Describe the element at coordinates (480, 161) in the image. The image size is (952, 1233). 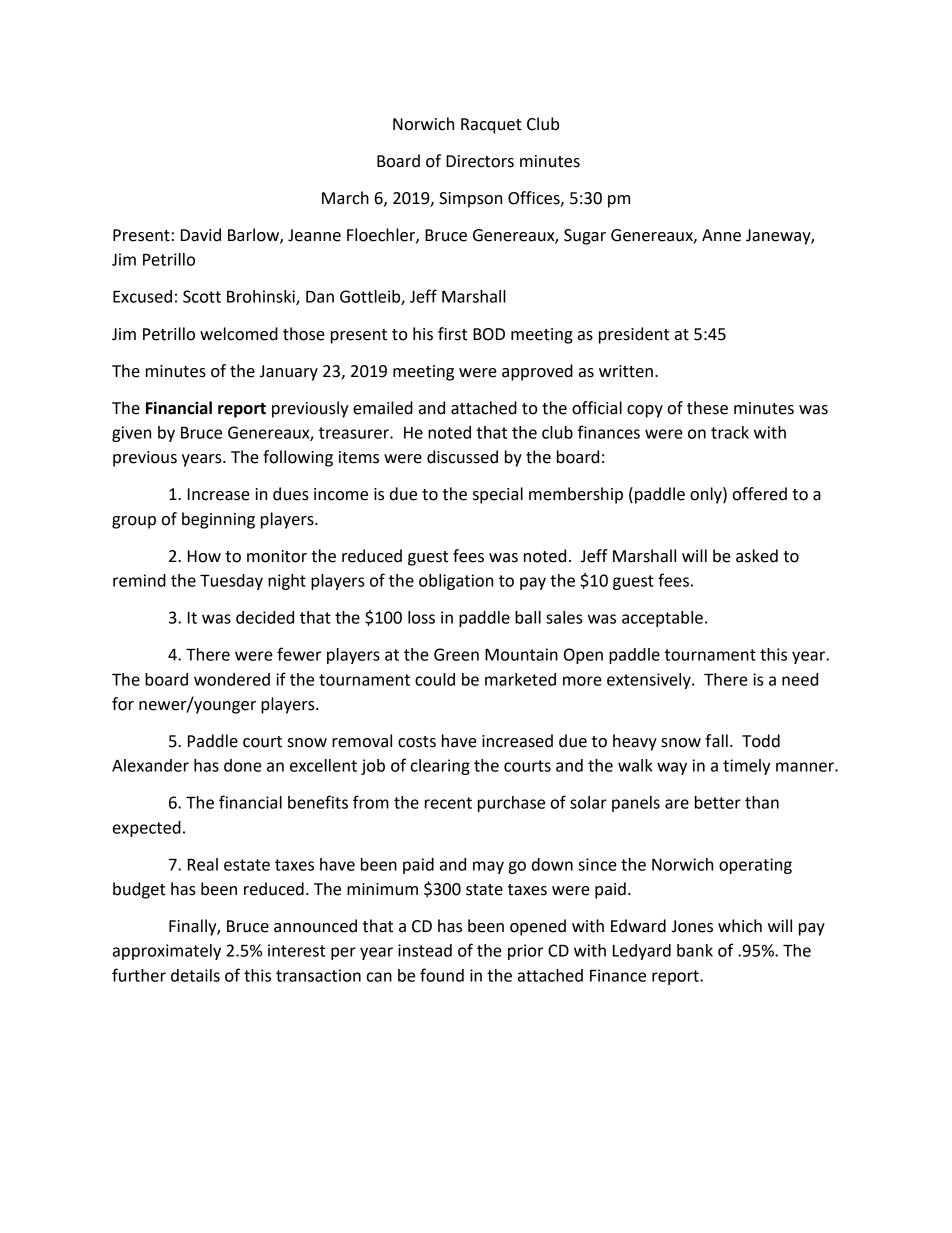
I see `Directors` at that location.
